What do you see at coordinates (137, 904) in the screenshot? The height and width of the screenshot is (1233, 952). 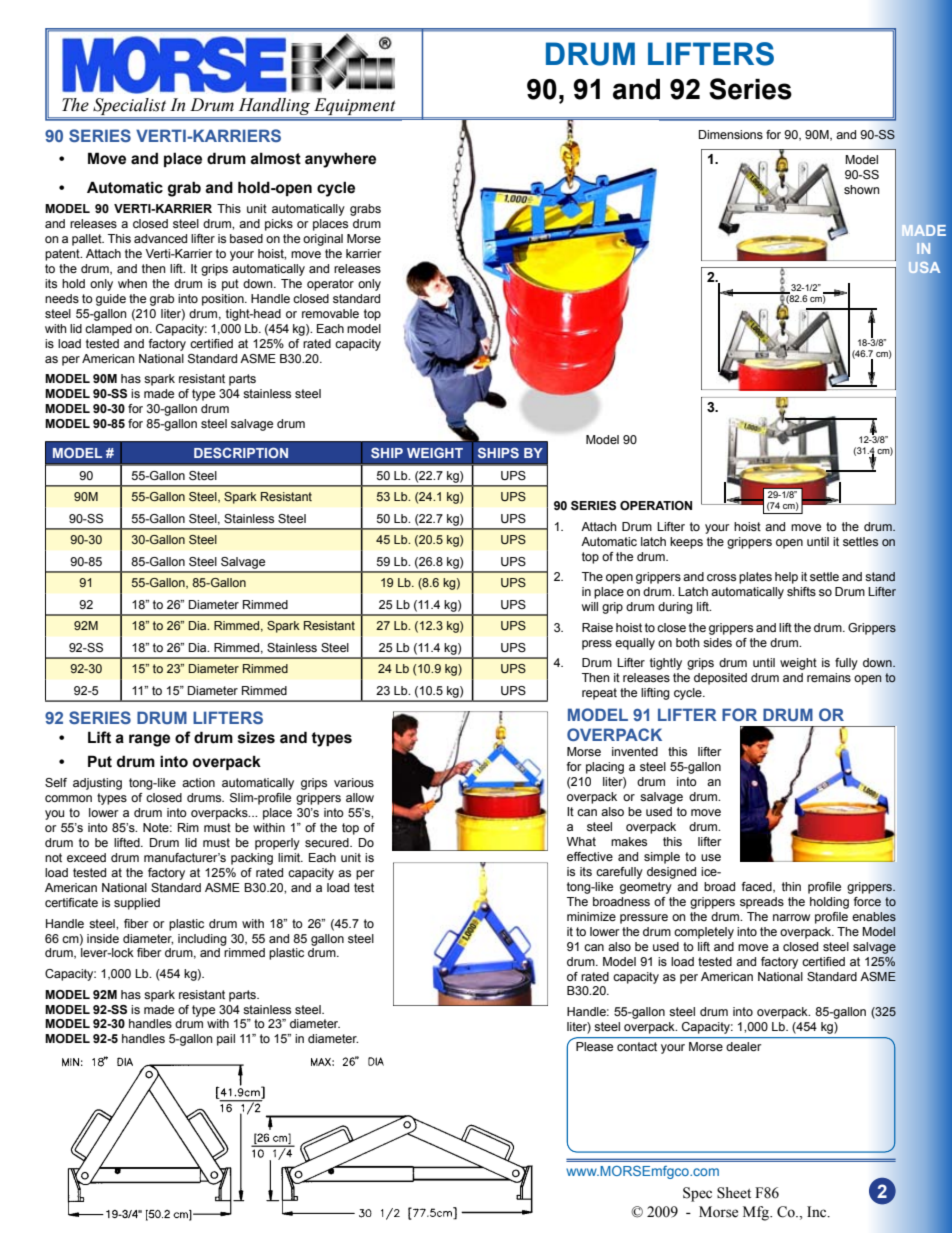 I see `supplied` at bounding box center [137, 904].
